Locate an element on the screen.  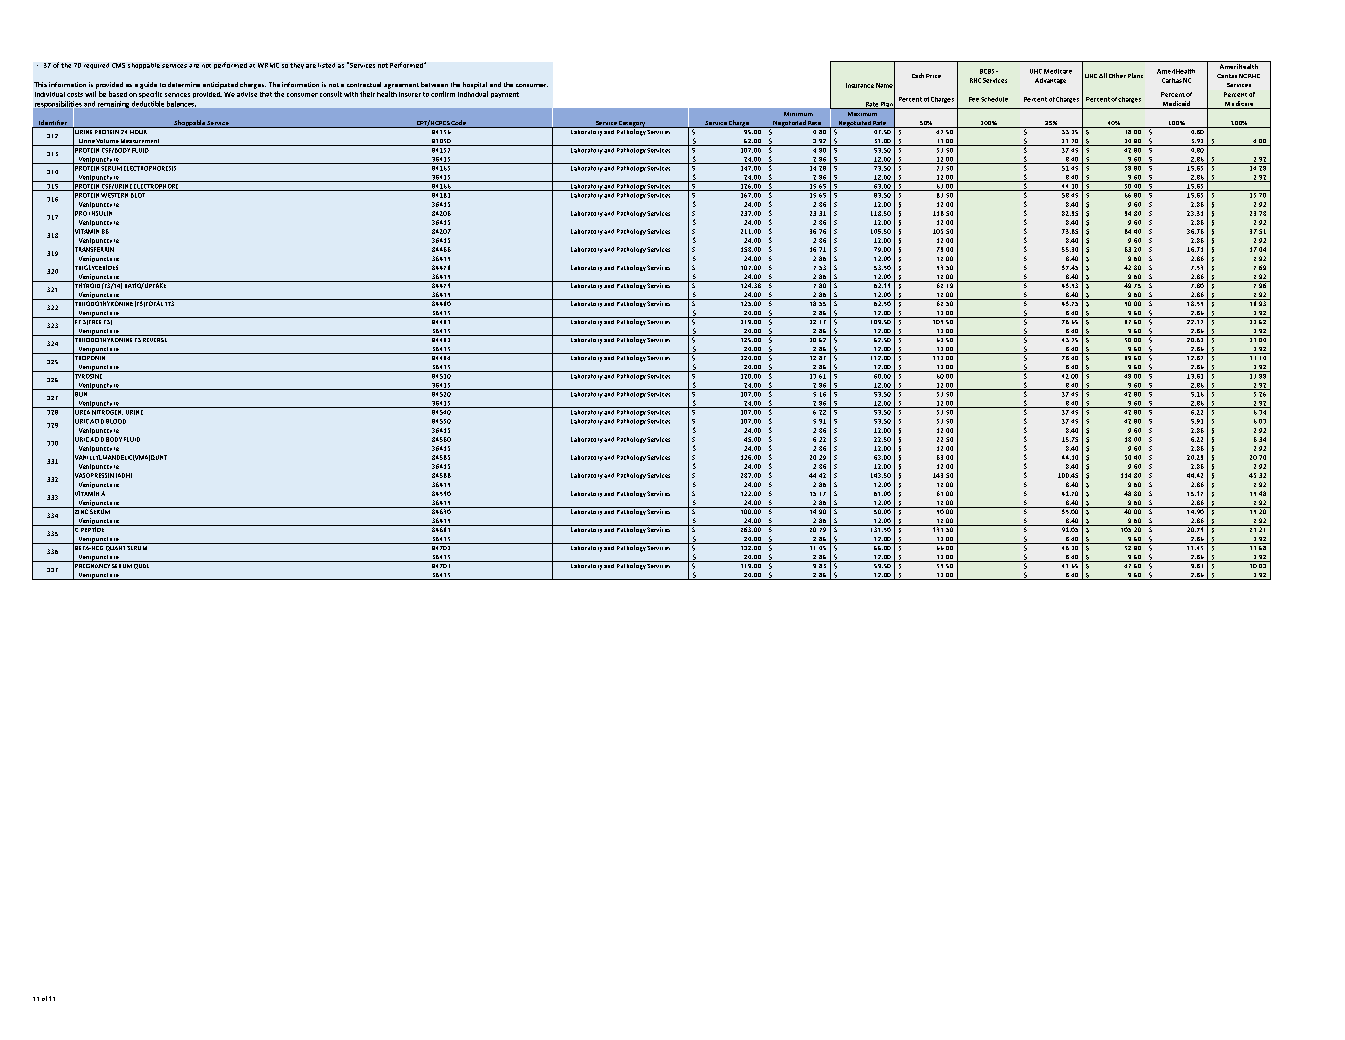
QUANT is located at coordinates (115, 547).
